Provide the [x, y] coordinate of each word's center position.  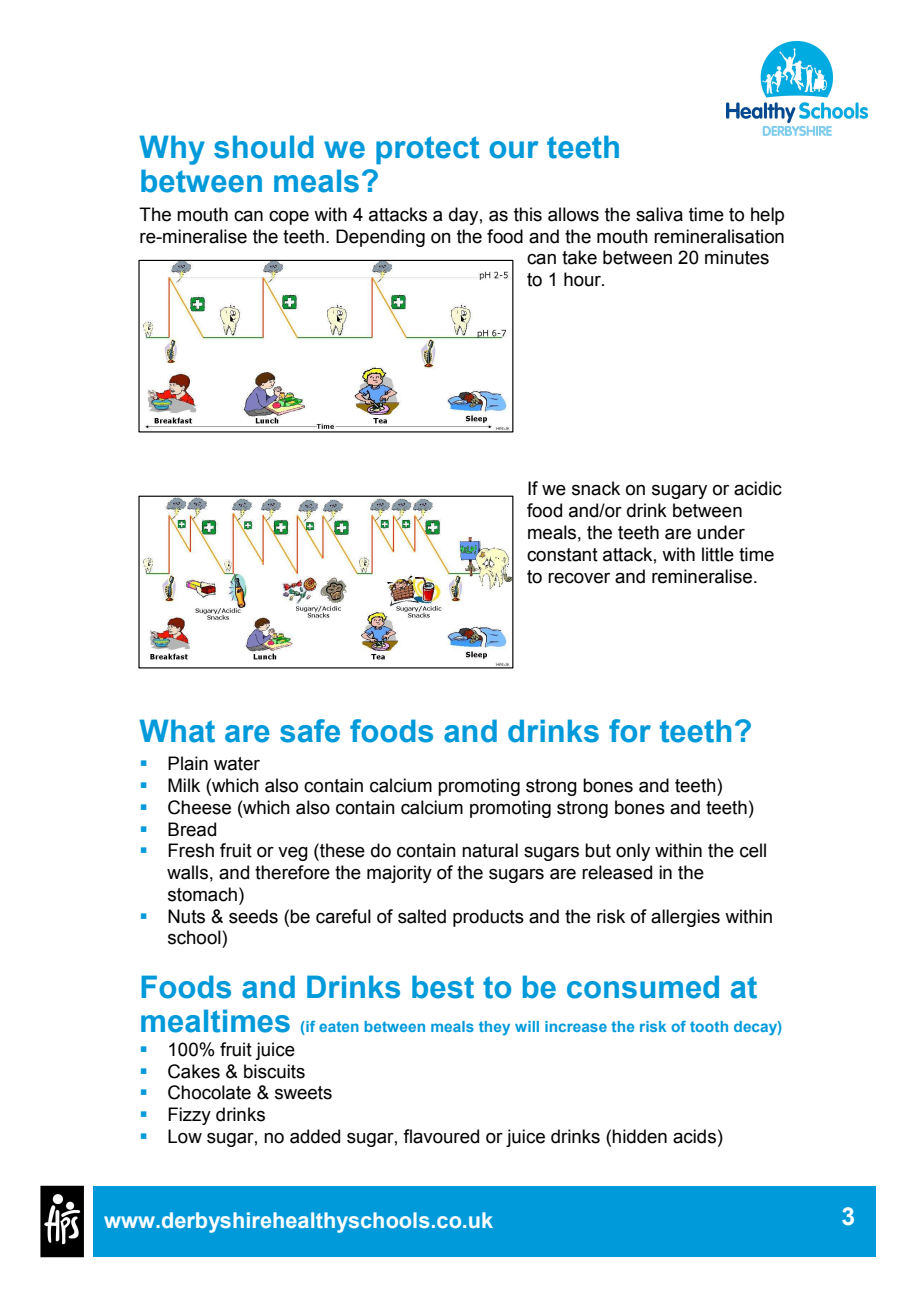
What [177, 731]
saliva [659, 214]
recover [579, 578]
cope [289, 218]
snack [596, 488]
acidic [758, 488]
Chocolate [209, 1092]
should [264, 147]
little [718, 554]
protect [427, 150]
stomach [202, 894]
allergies [685, 918]
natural [490, 850]
